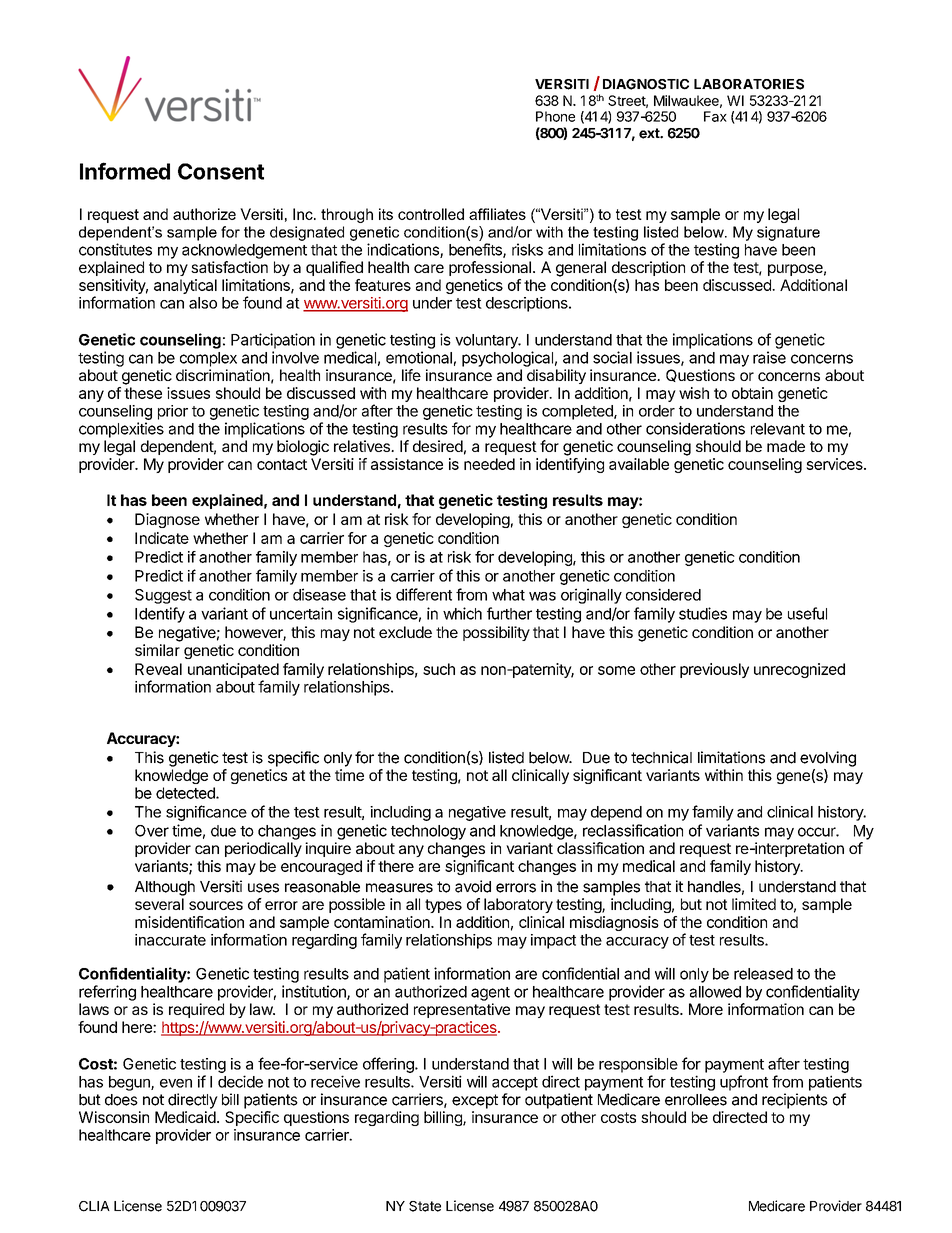  I want to click on life, so click(411, 375).
